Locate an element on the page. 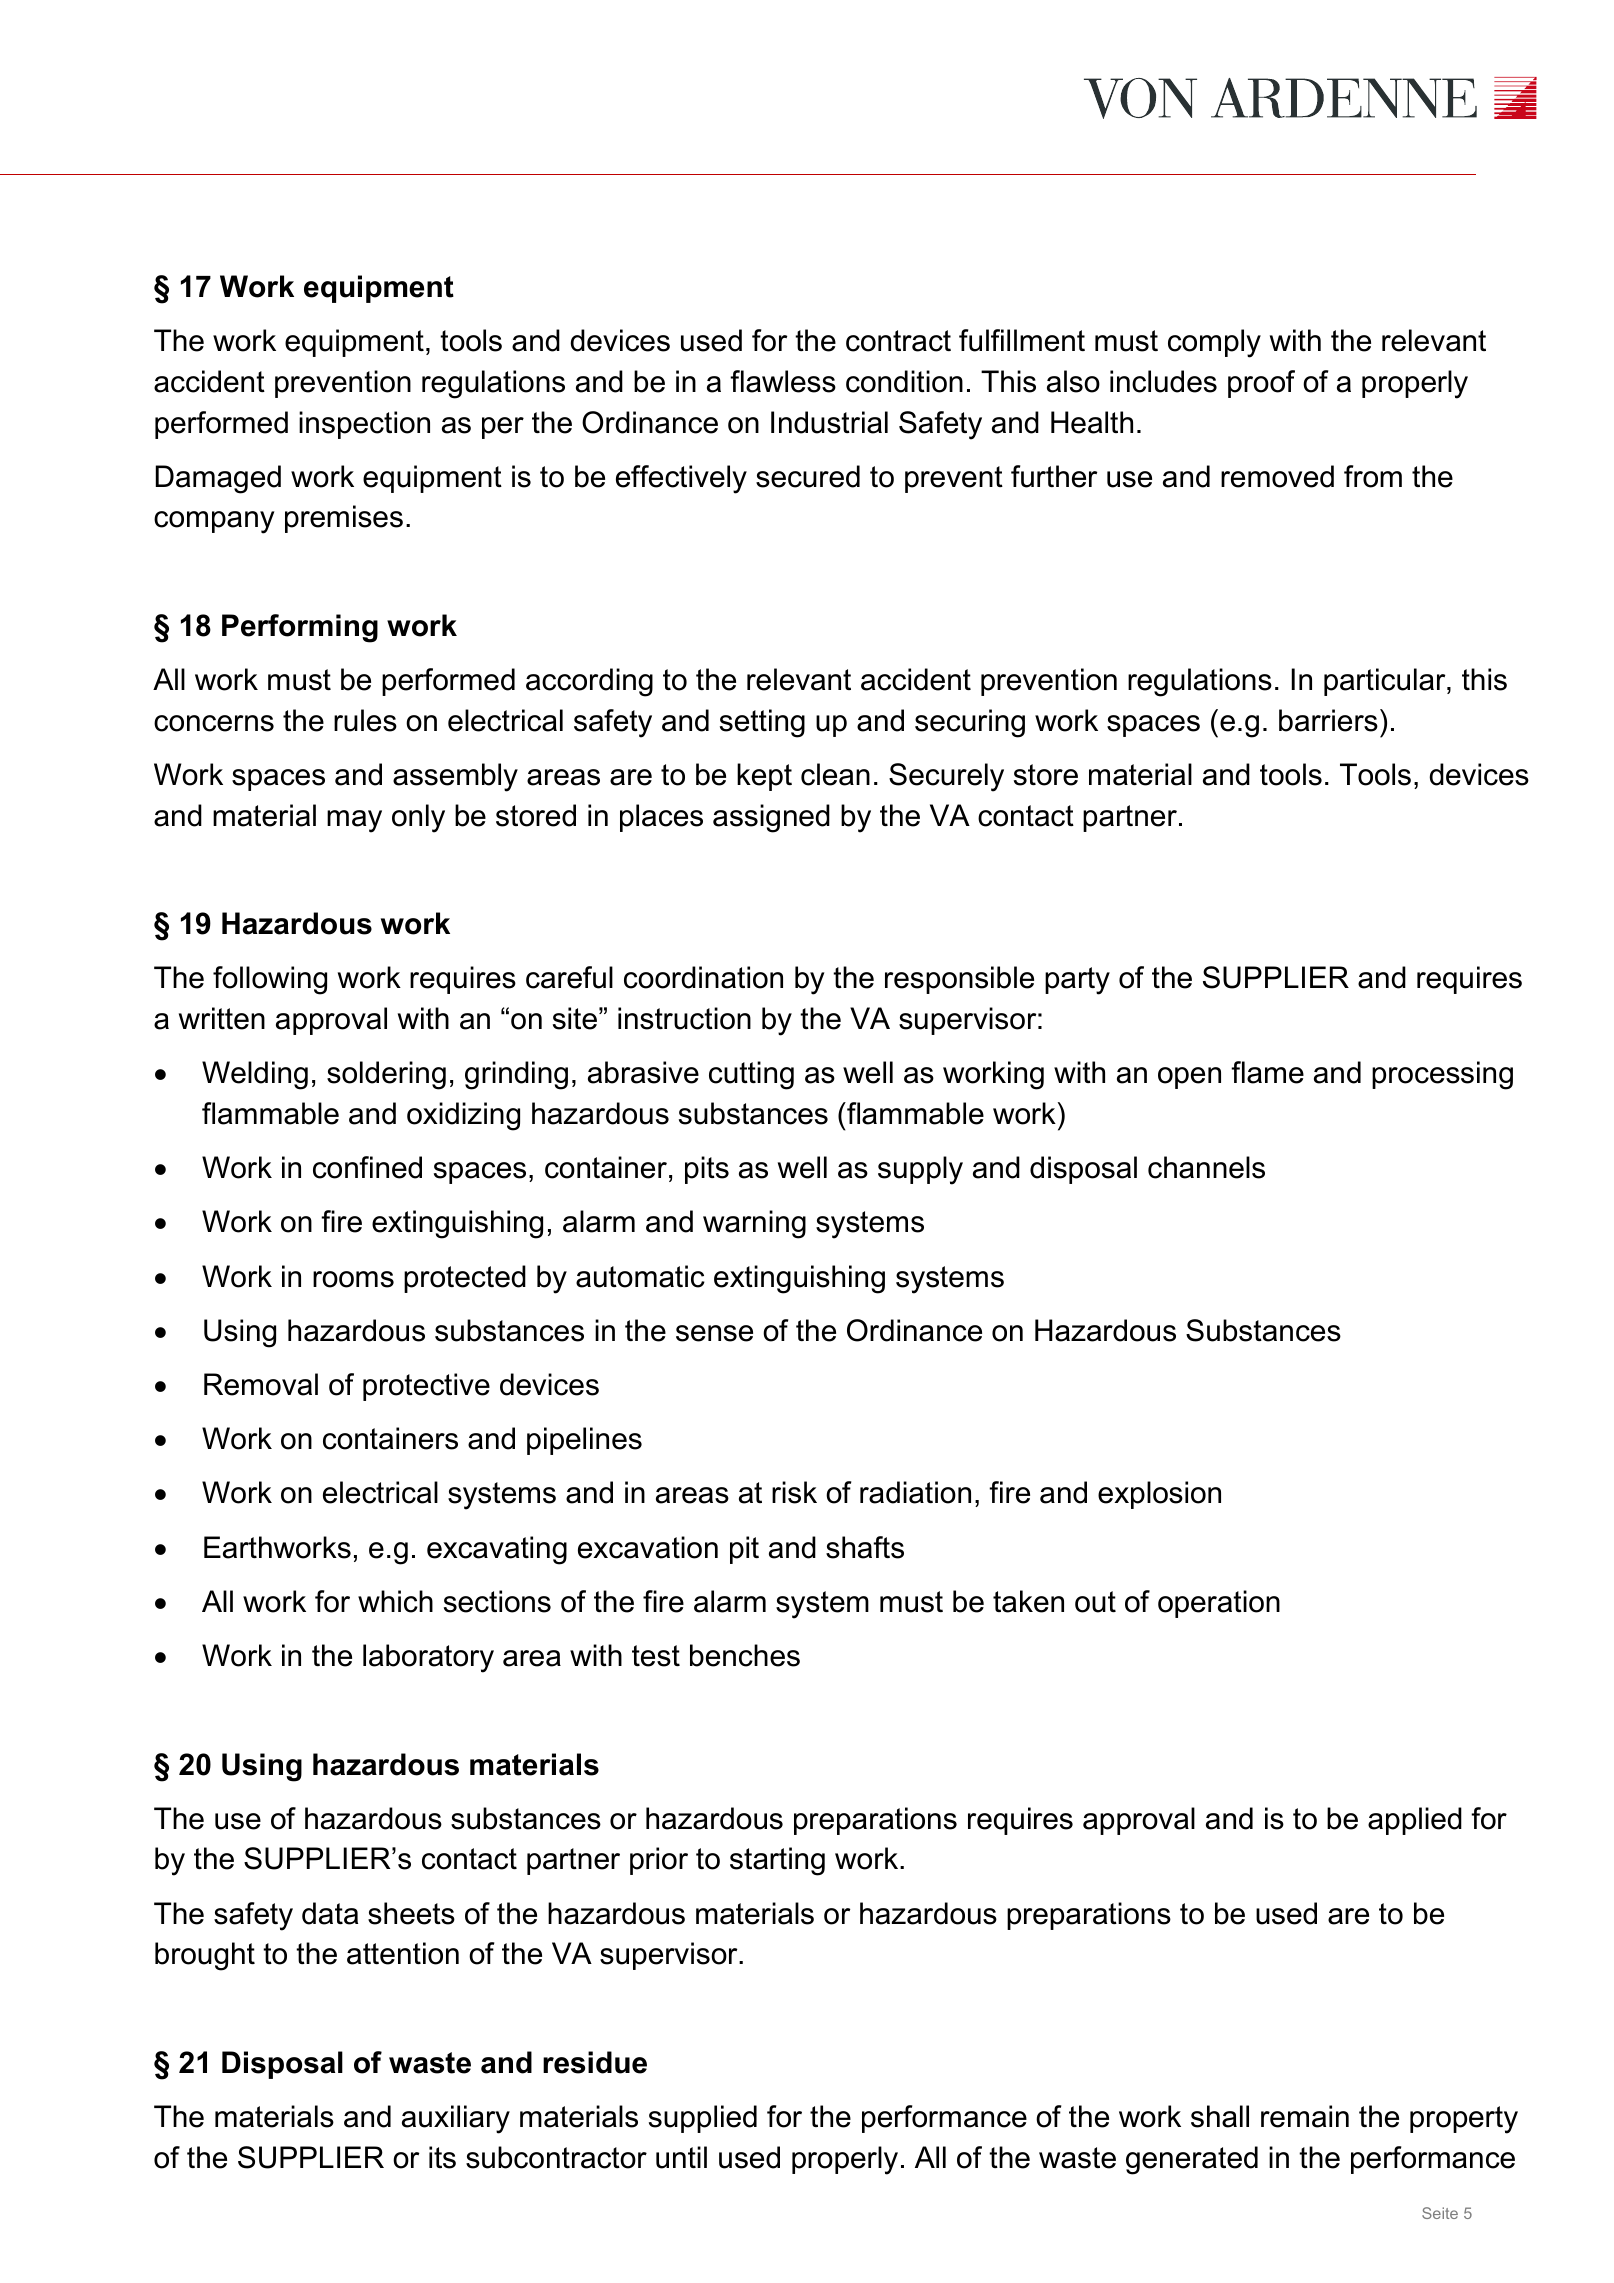 This page has height=2283, width=1614. remain is located at coordinates (1305, 2116).
